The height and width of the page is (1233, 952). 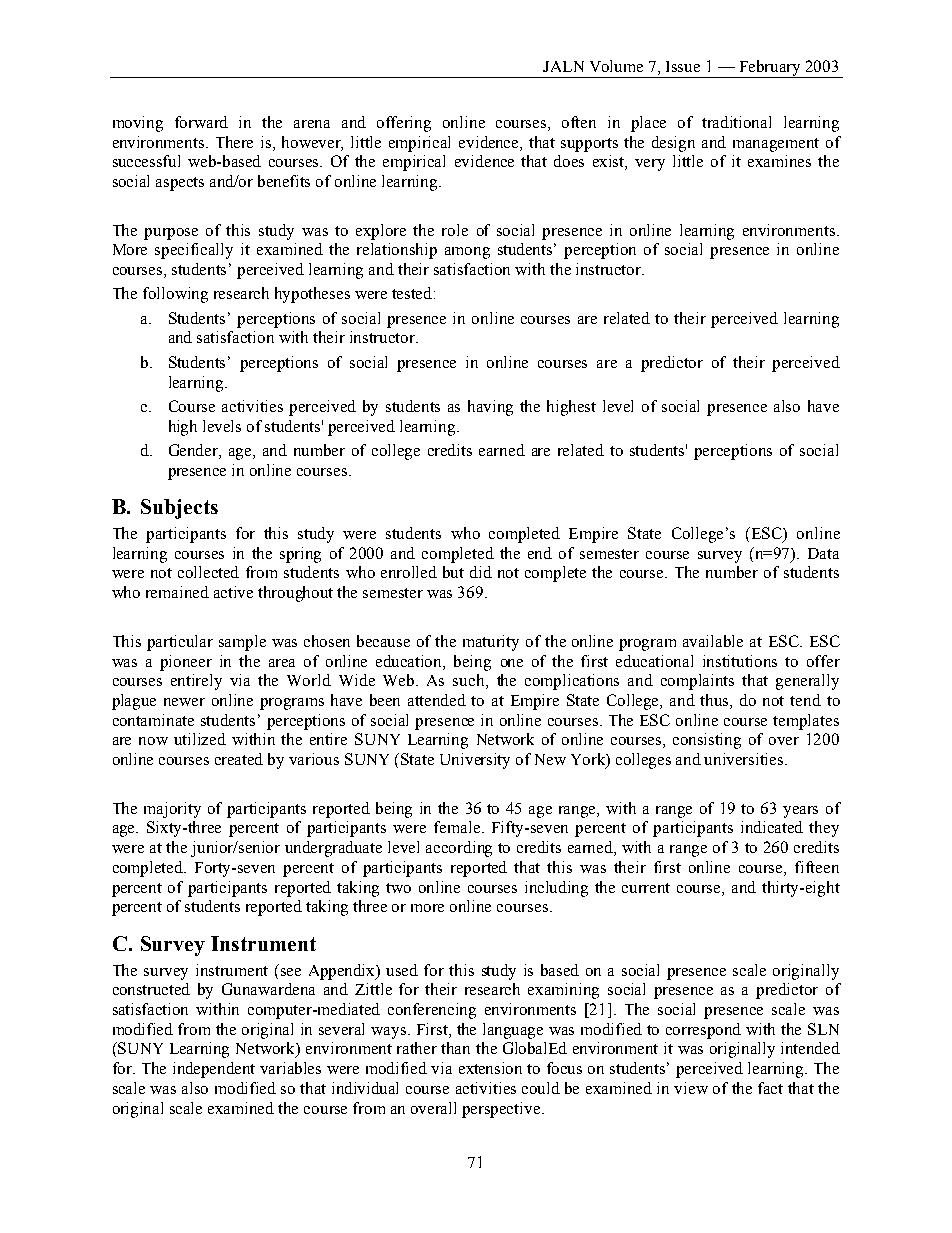 What do you see at coordinates (458, 827) in the page?
I see `female` at bounding box center [458, 827].
